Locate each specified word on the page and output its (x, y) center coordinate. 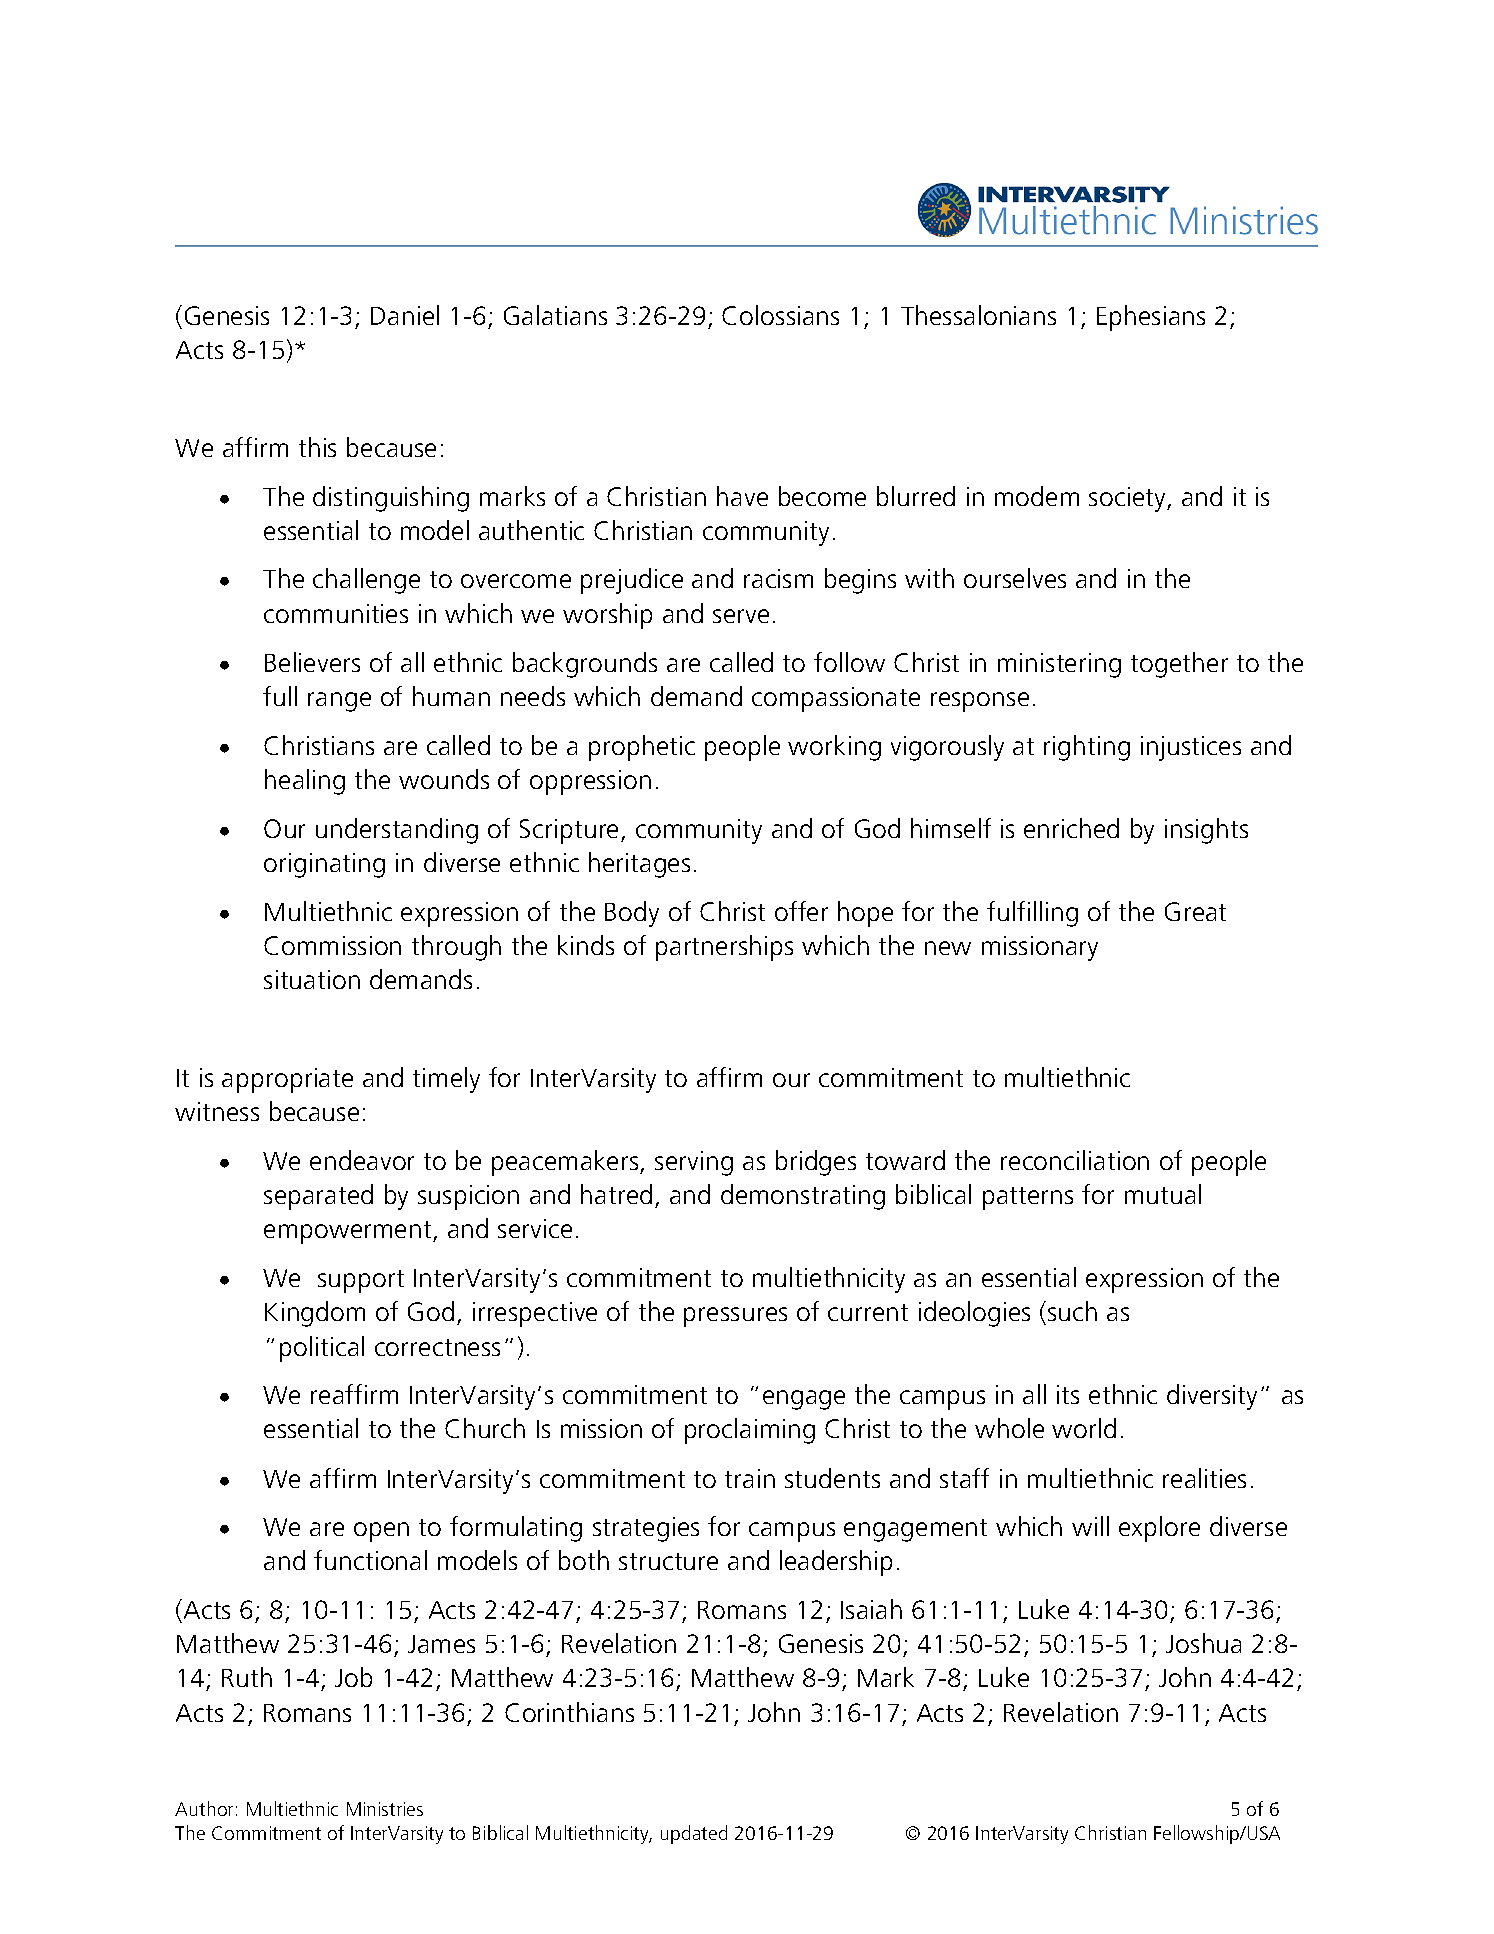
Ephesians (1151, 318)
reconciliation (1075, 1160)
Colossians (780, 315)
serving (694, 1163)
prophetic (642, 748)
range (339, 702)
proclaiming (750, 1431)
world (1084, 1428)
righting (1087, 748)
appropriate (287, 1080)
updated (694, 1834)
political (322, 1349)
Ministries (385, 1809)
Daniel (405, 315)
